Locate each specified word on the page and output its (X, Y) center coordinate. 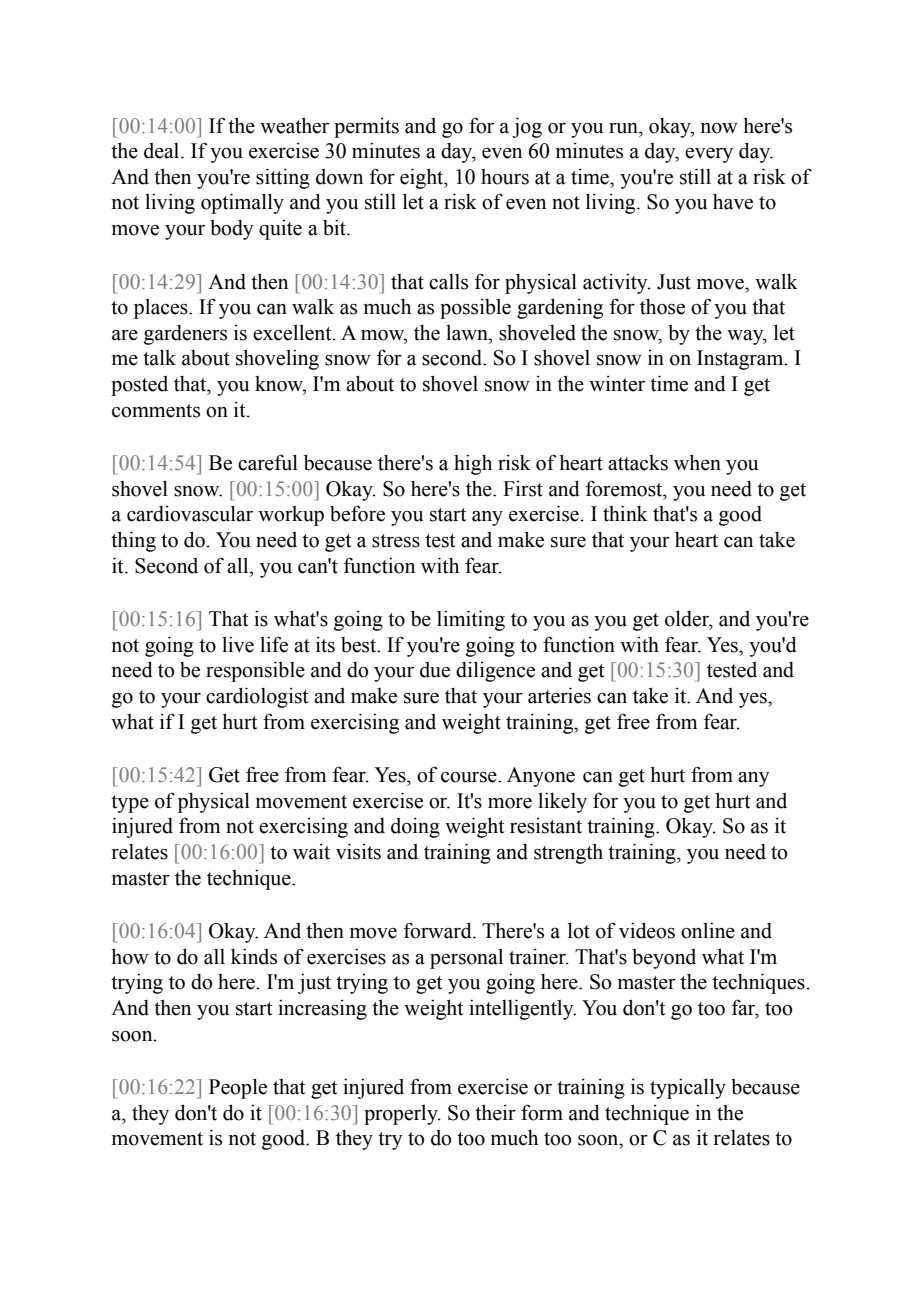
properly (402, 1115)
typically (688, 1088)
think (625, 513)
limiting (471, 620)
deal (163, 151)
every (709, 155)
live (238, 644)
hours (505, 177)
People (238, 1088)
